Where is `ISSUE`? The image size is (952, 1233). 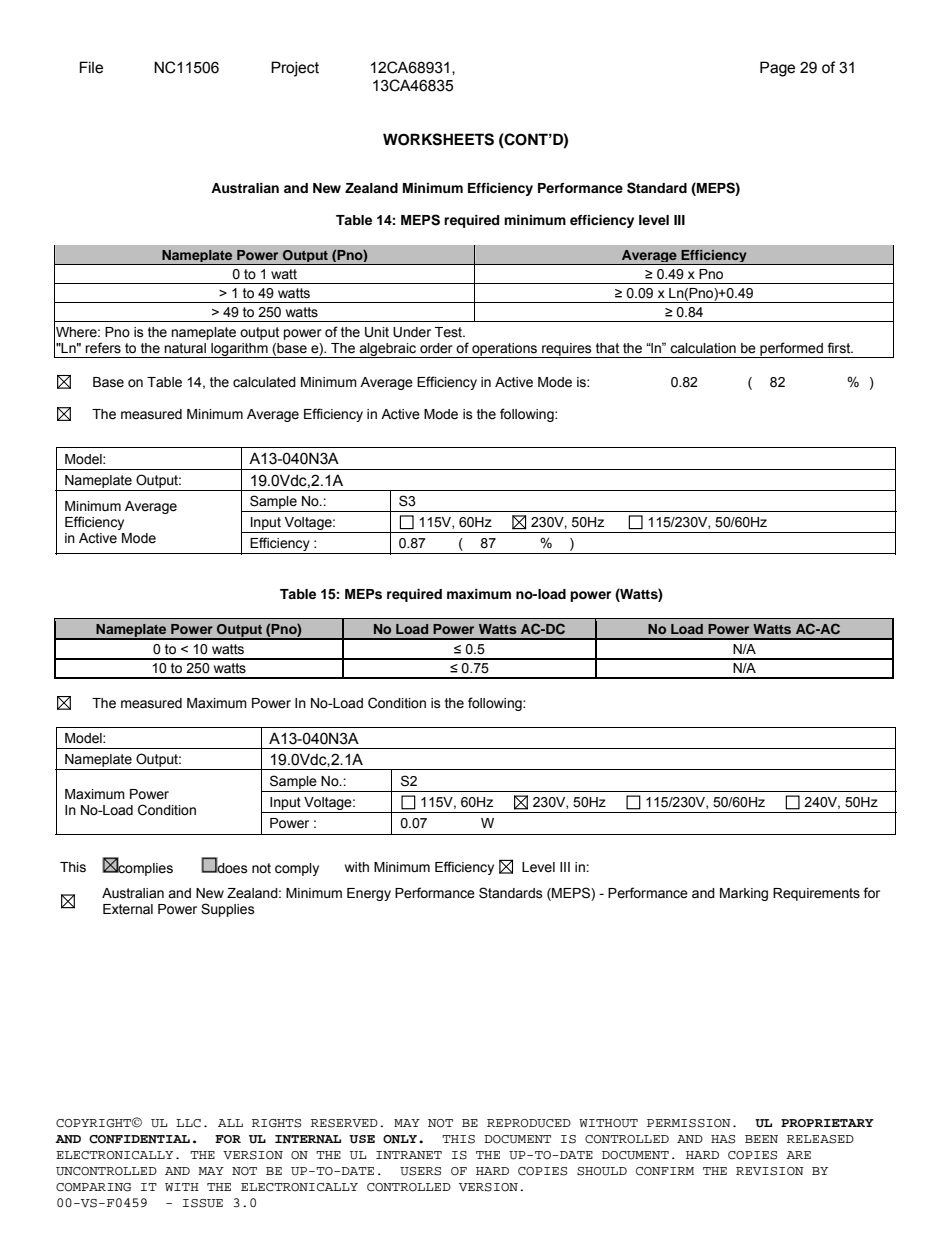
ISSUE is located at coordinates (203, 1203).
